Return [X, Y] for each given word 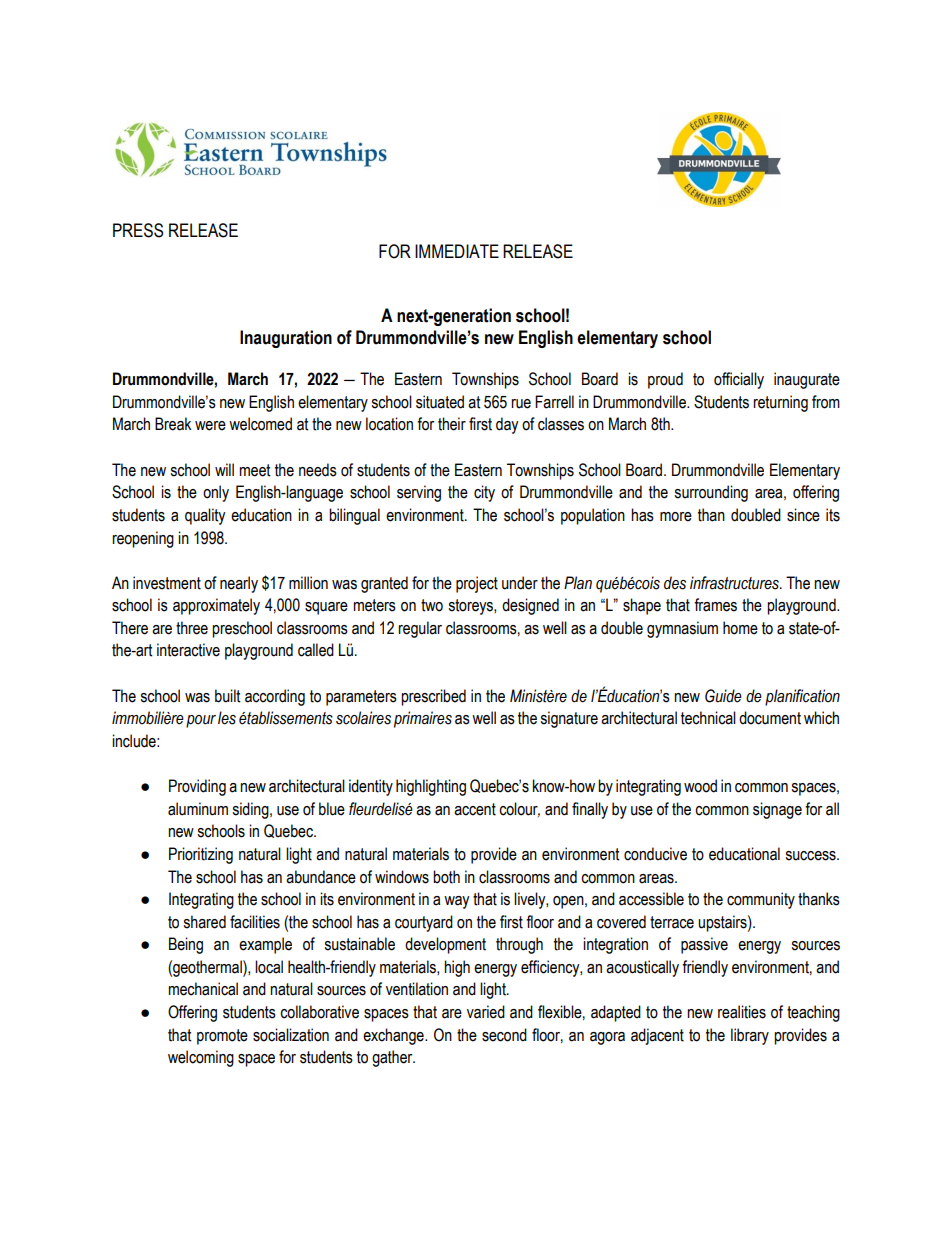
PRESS [138, 230]
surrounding [711, 493]
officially [739, 380]
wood [700, 786]
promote [222, 1037]
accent [475, 809]
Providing [197, 787]
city [484, 493]
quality [205, 516]
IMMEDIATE [457, 251]
